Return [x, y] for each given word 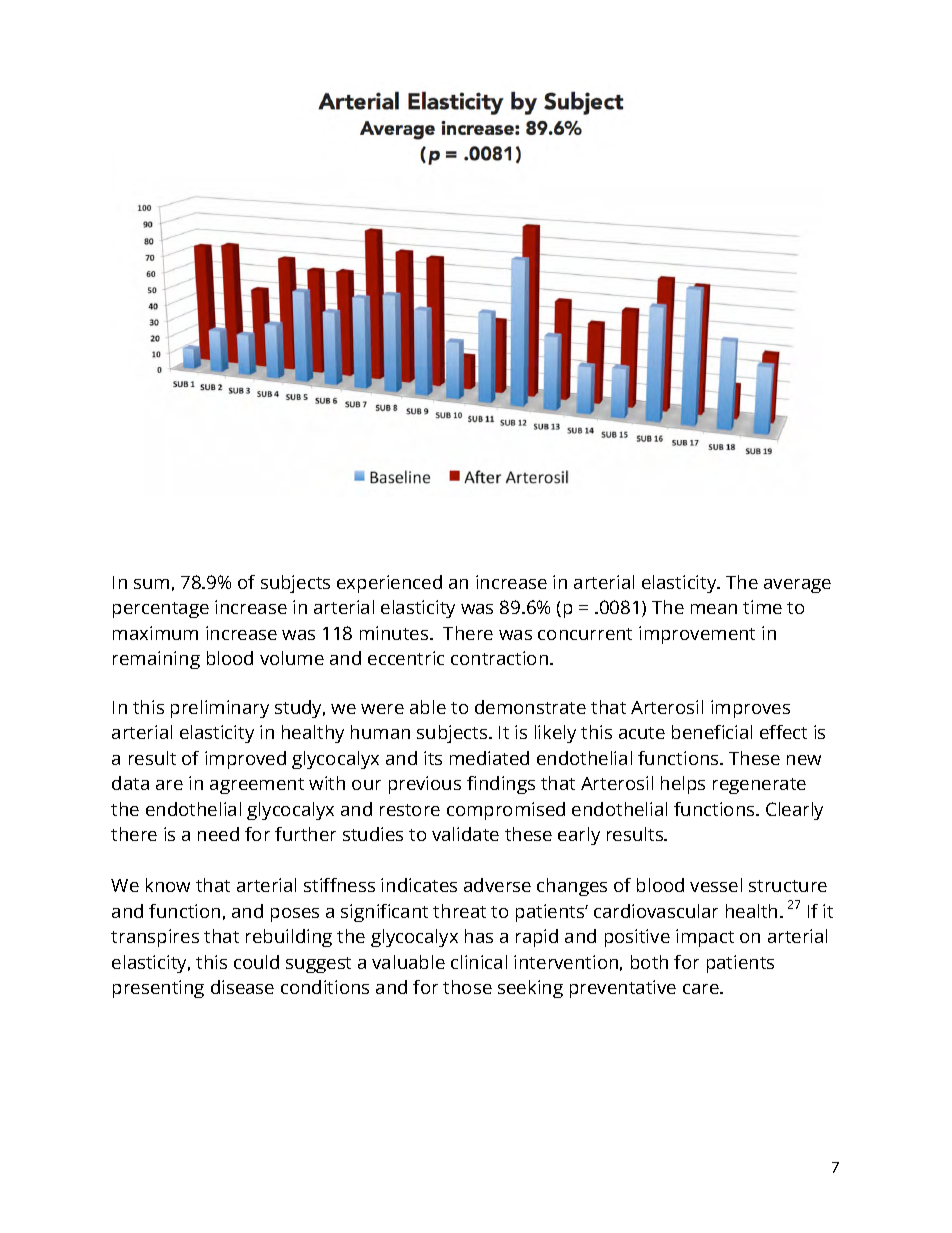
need [218, 834]
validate [465, 834]
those [467, 987]
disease [242, 987]
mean [714, 609]
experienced [389, 584]
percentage [161, 610]
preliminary [220, 709]
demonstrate [530, 707]
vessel [716, 885]
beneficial [712, 732]
